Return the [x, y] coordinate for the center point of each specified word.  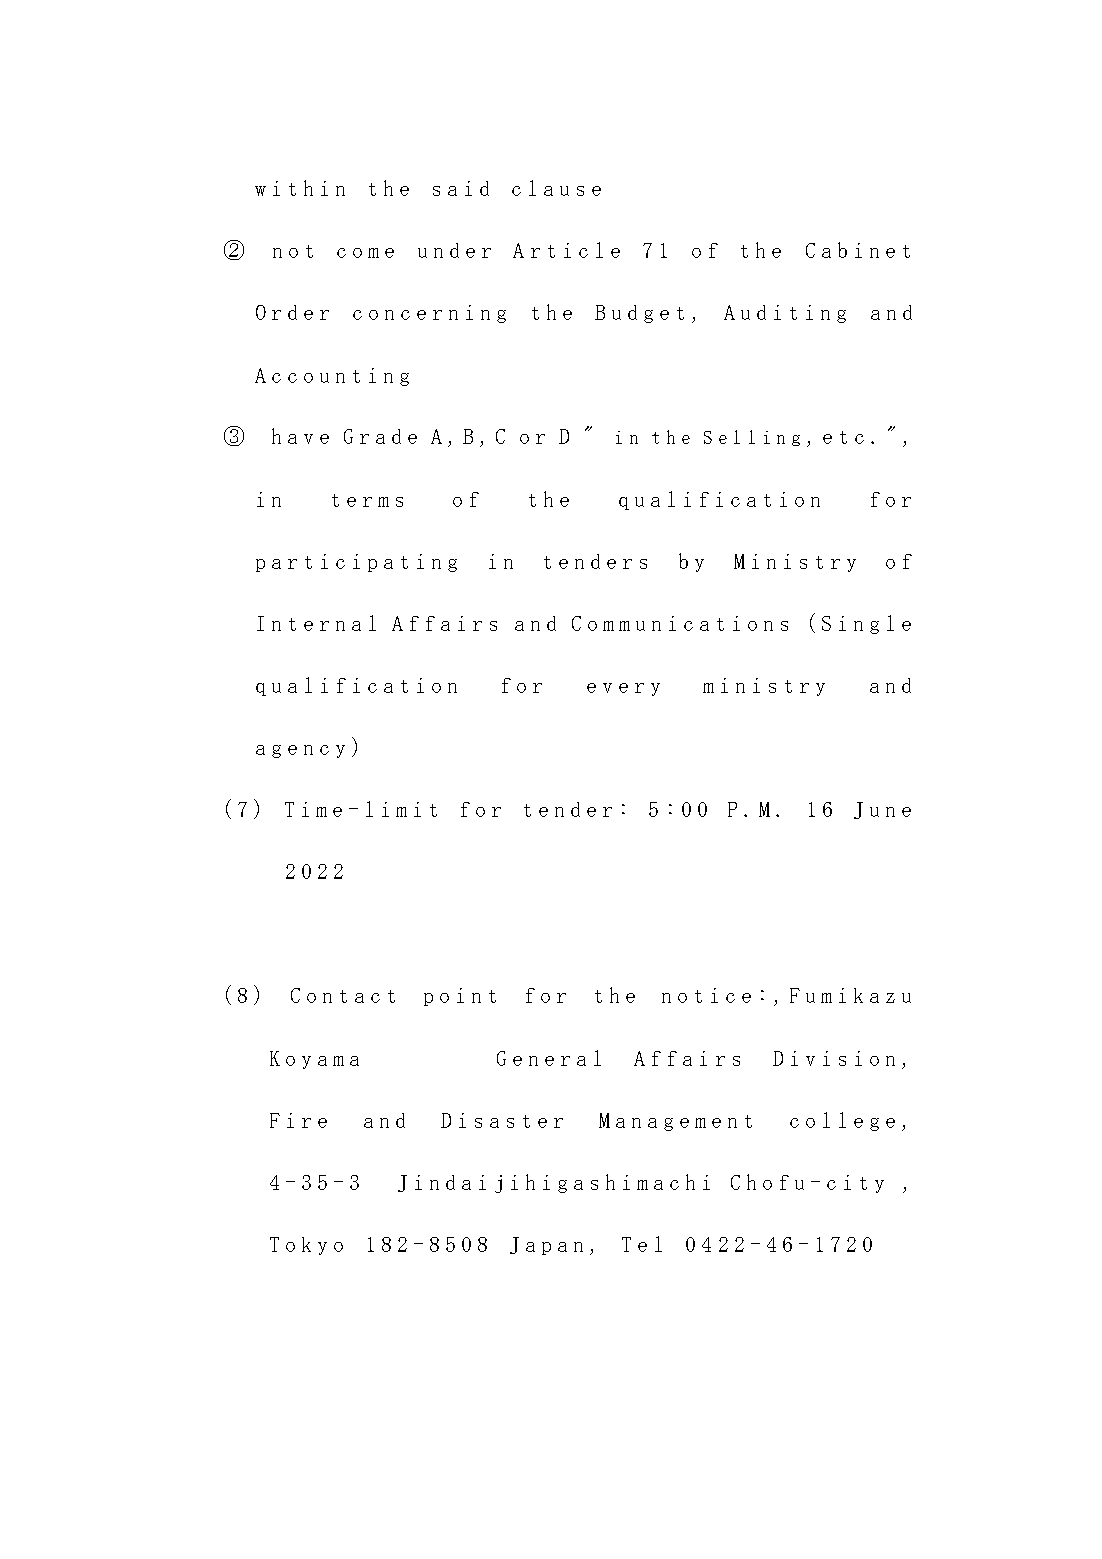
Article [566, 250]
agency [300, 751]
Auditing [785, 314]
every [623, 689]
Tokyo [306, 1246]
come [365, 253]
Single [866, 624]
